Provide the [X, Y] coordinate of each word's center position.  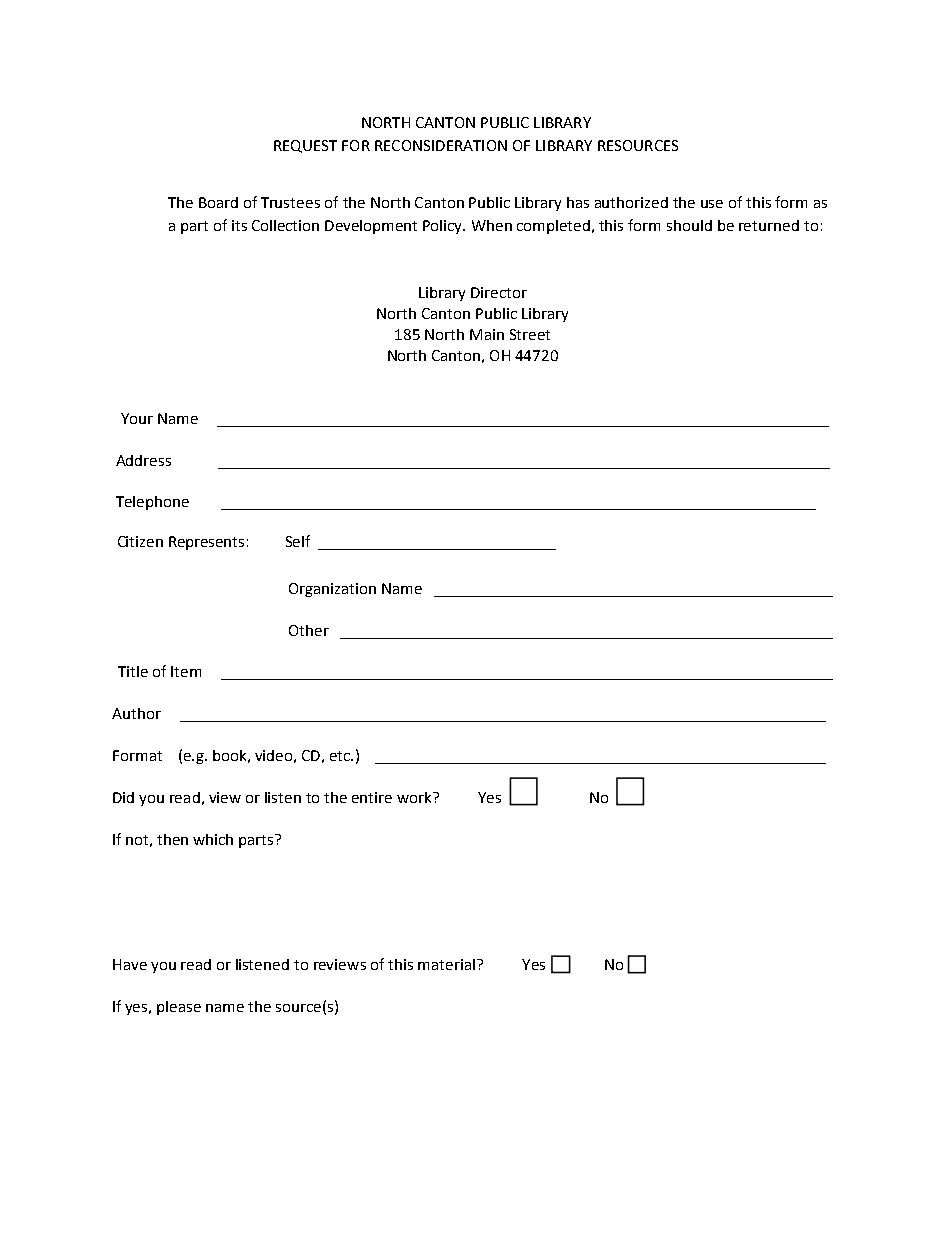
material [446, 964]
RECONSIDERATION [441, 145]
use [712, 204]
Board [218, 202]
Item [186, 671]
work [415, 797]
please [179, 1008]
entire [372, 797]
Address [143, 460]
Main [487, 334]
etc [341, 756]
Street [530, 334]
